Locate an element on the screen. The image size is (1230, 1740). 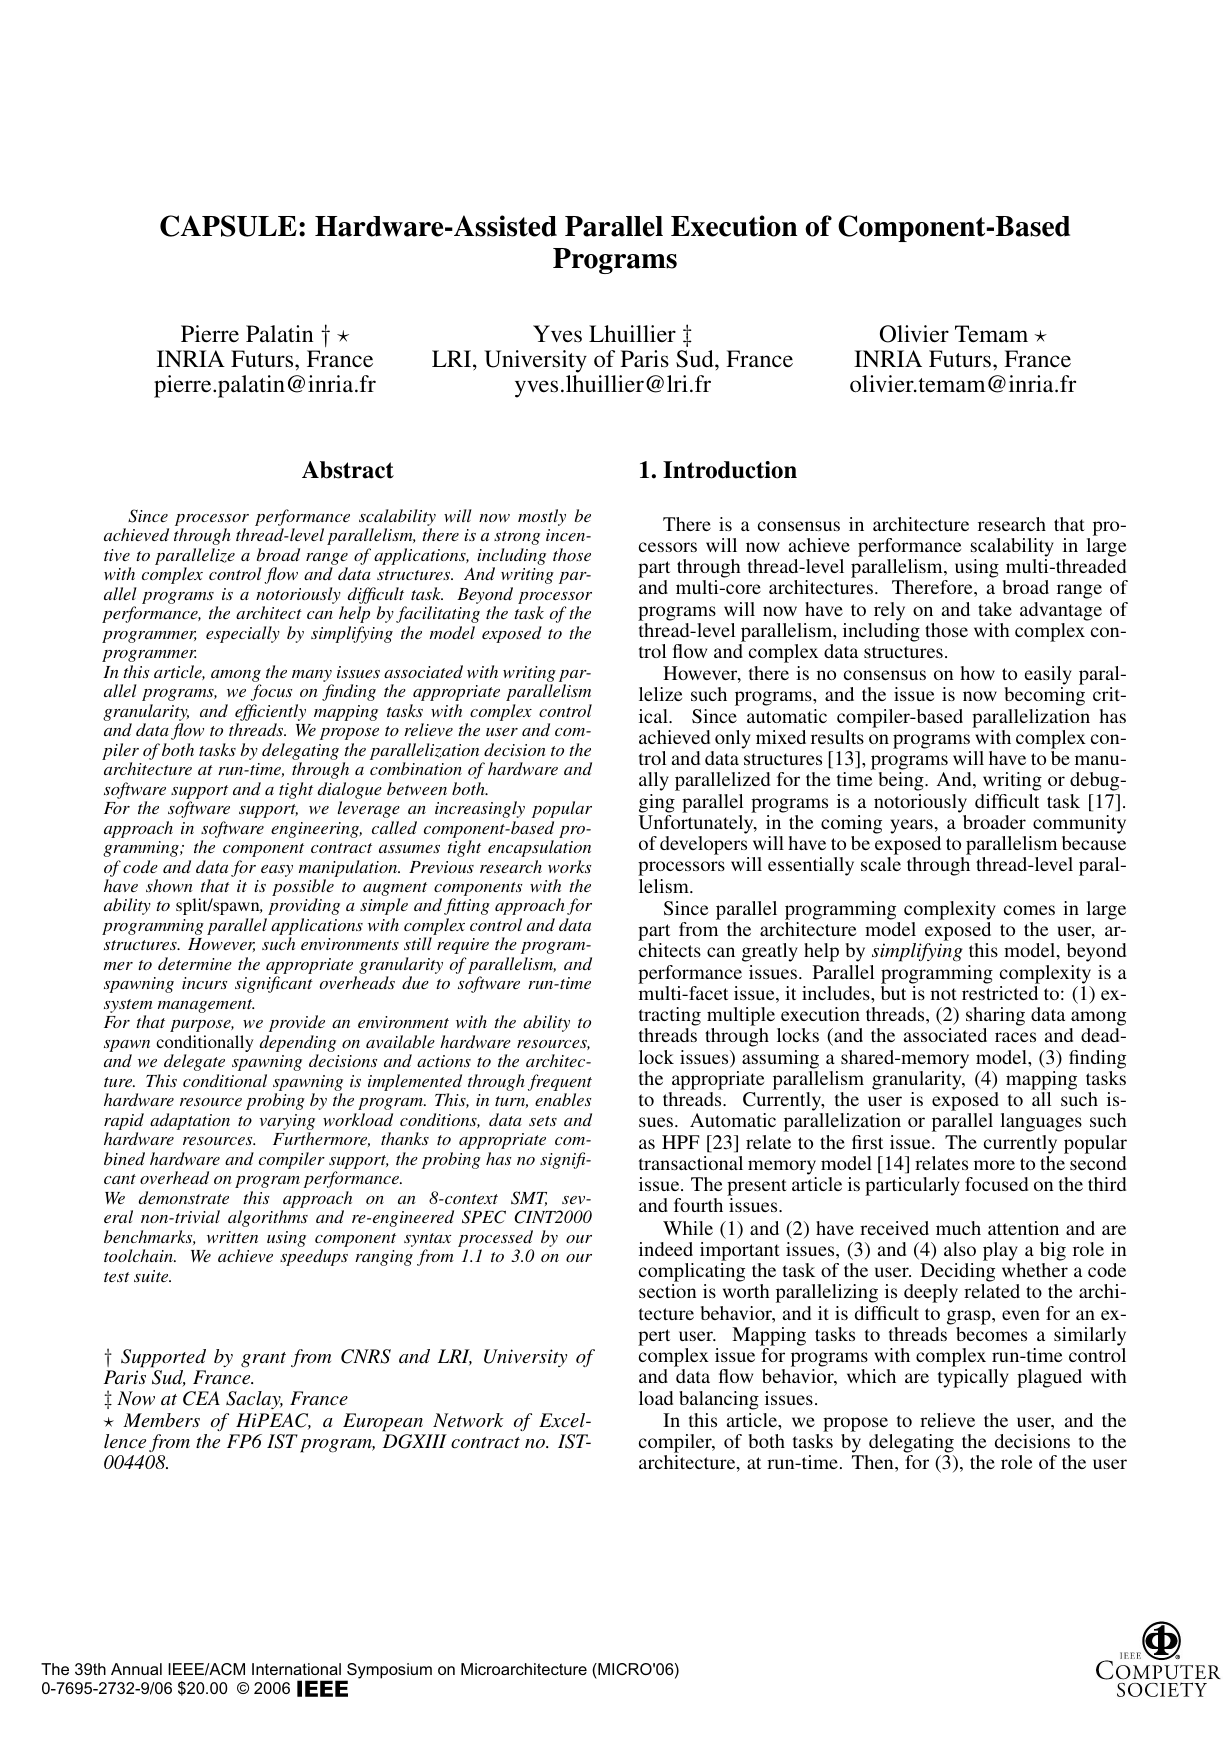
Deciding is located at coordinates (958, 1272).
